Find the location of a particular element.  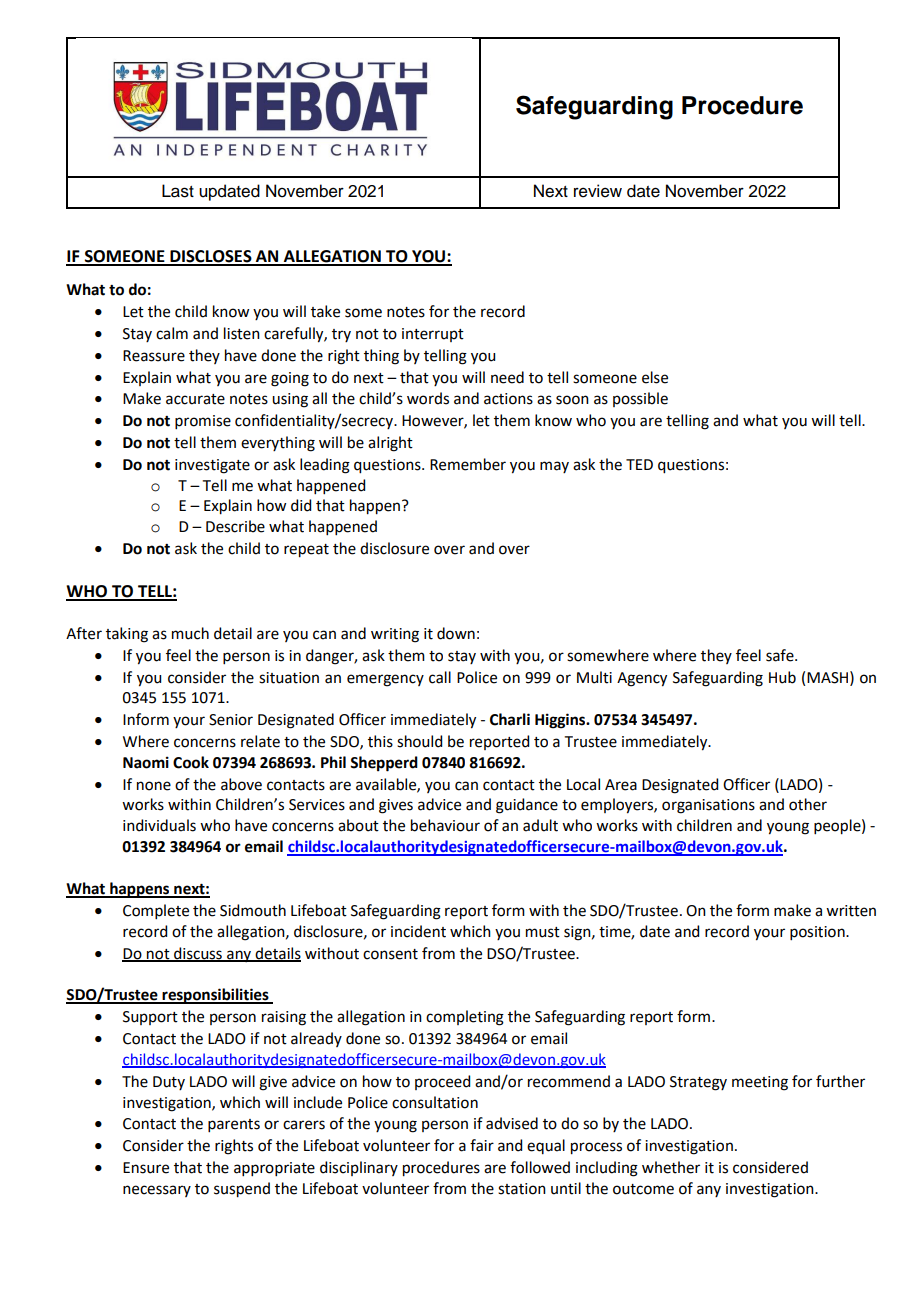

Last is located at coordinates (178, 191).
